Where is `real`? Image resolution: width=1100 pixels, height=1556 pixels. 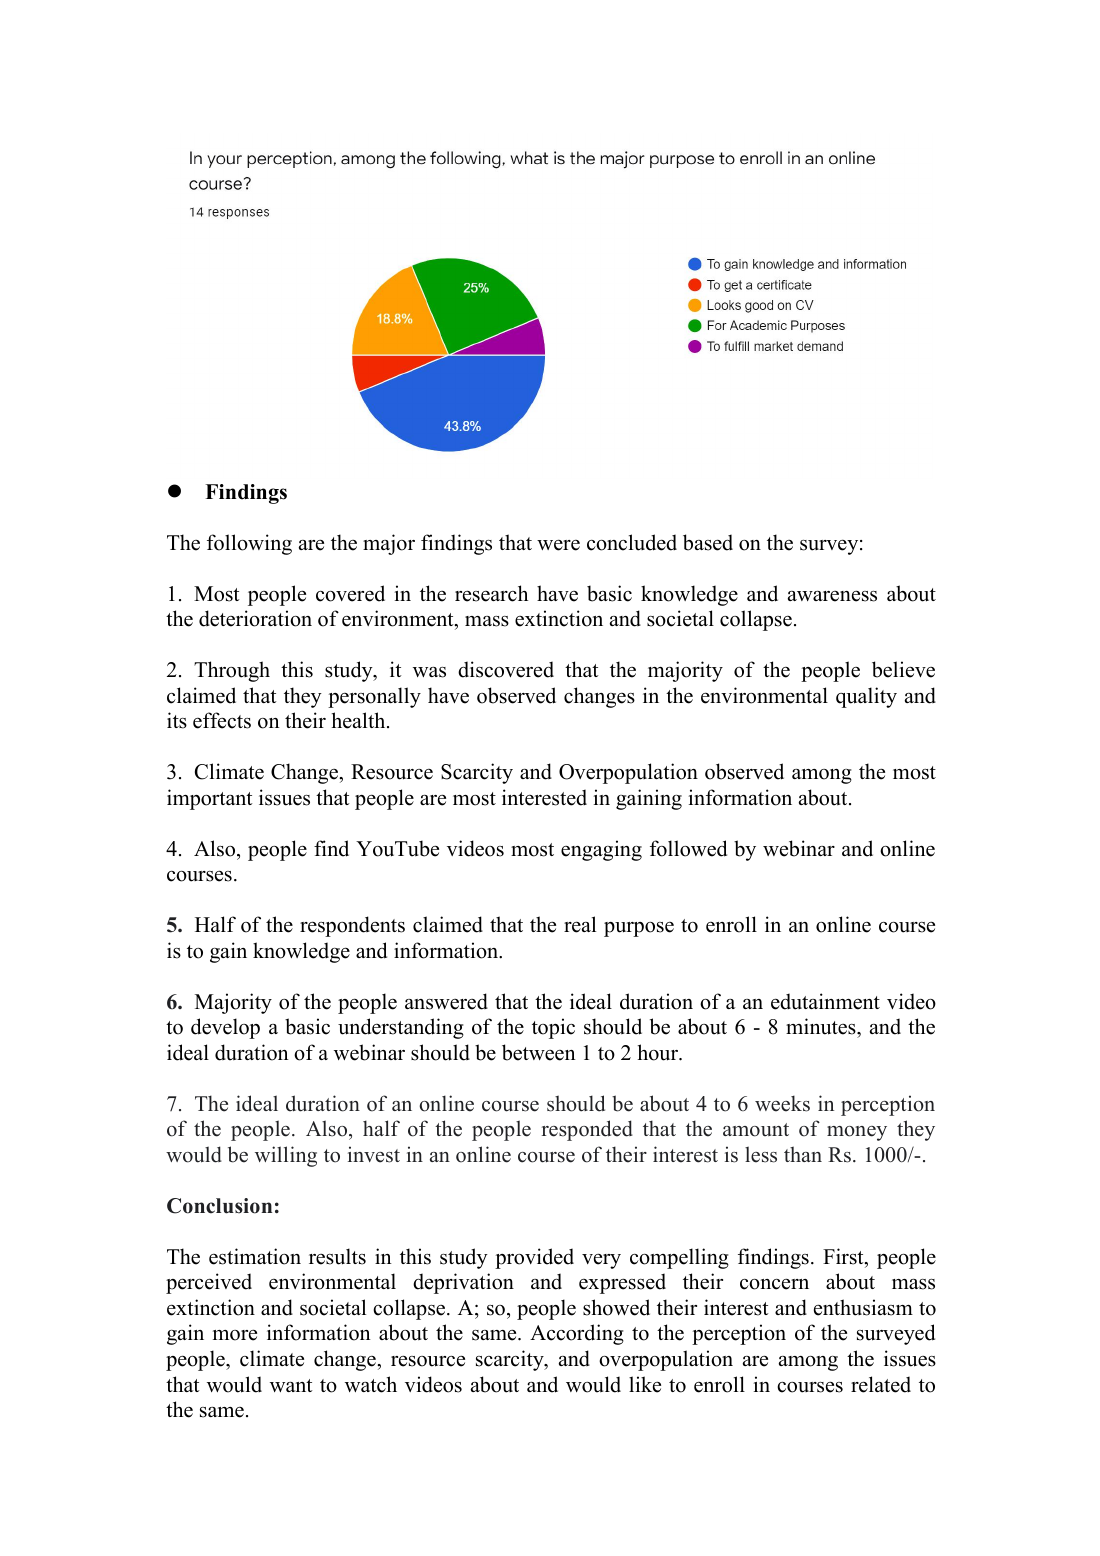
real is located at coordinates (580, 924).
